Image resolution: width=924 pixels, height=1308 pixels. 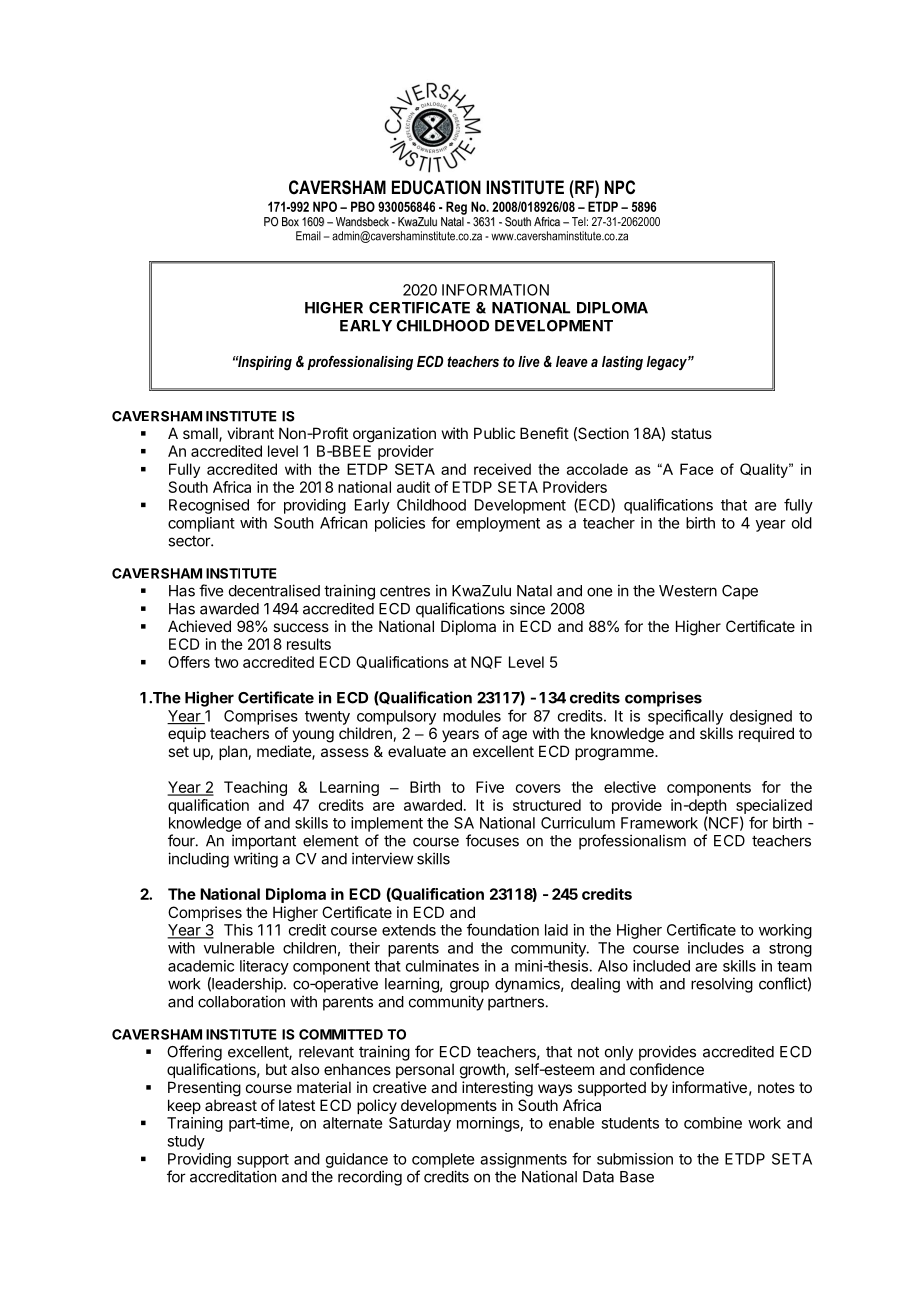 What do you see at coordinates (308, 236) in the page?
I see `Email` at bounding box center [308, 236].
